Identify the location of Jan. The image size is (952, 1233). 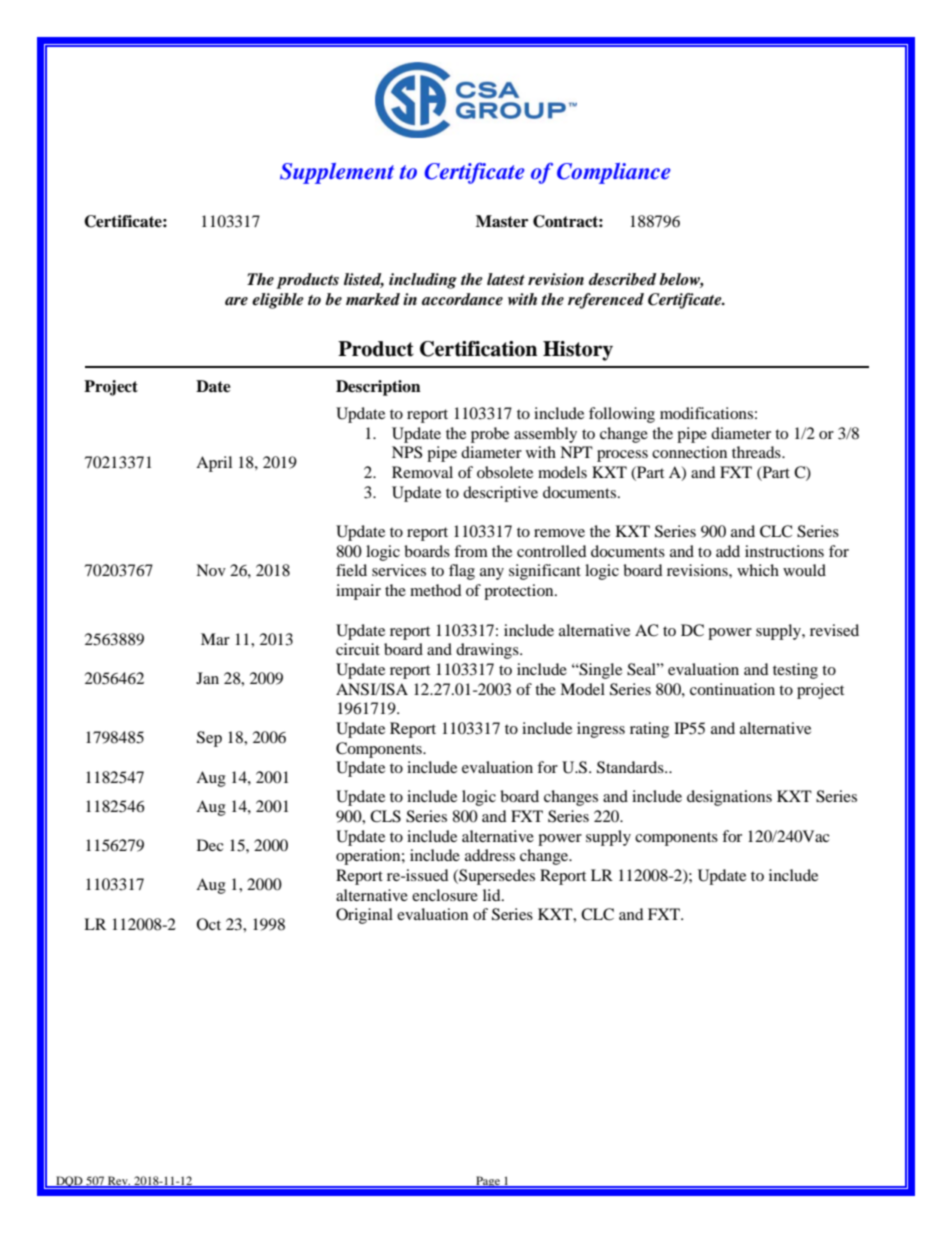
(207, 678).
